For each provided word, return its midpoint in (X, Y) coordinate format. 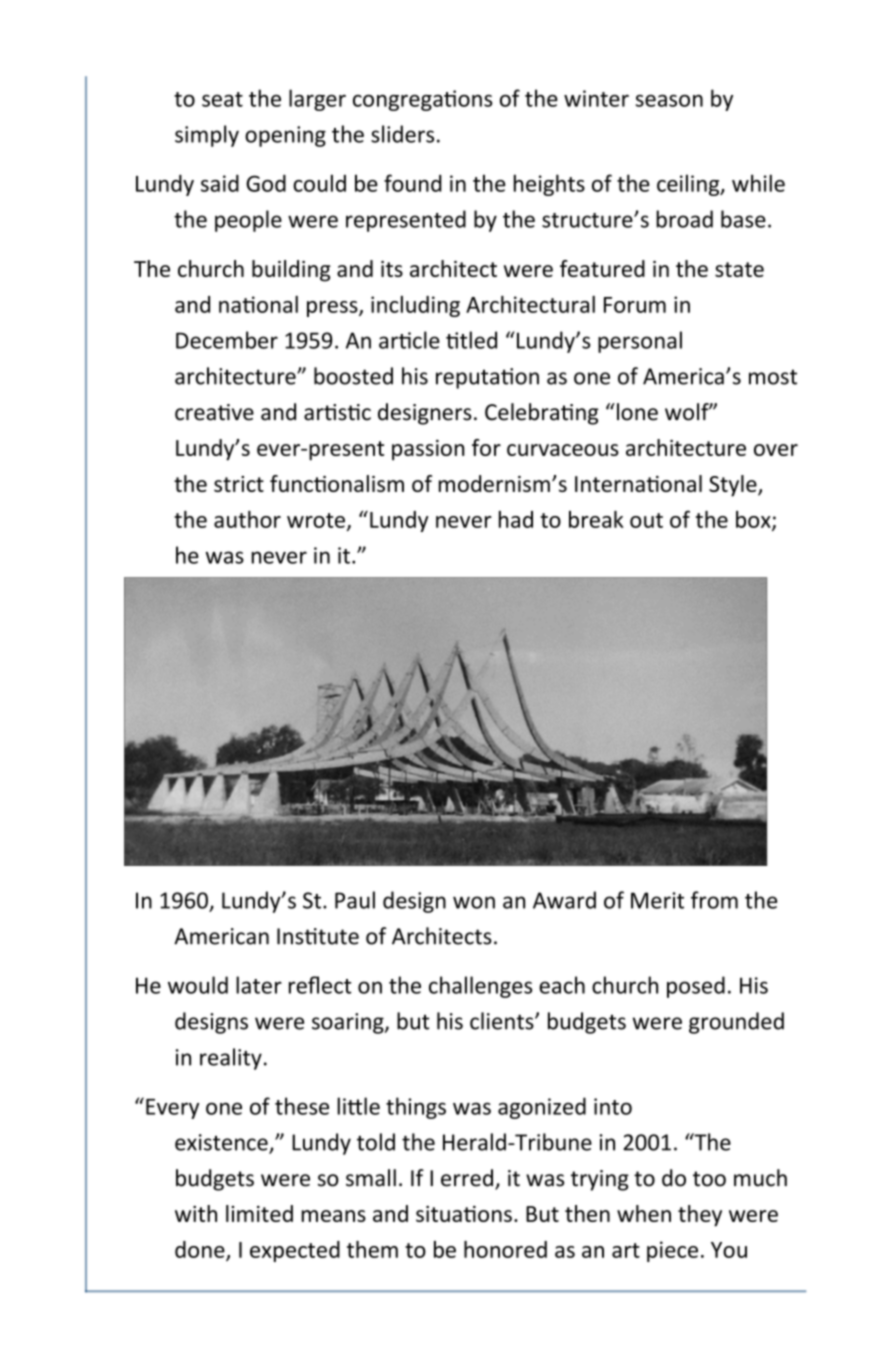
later (259, 985)
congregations (422, 100)
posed (696, 987)
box (754, 520)
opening (285, 136)
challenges (480, 987)
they (700, 1216)
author (247, 519)
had (516, 519)
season (669, 101)
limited (259, 1213)
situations (464, 1214)
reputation (487, 378)
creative (214, 412)
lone (637, 412)
